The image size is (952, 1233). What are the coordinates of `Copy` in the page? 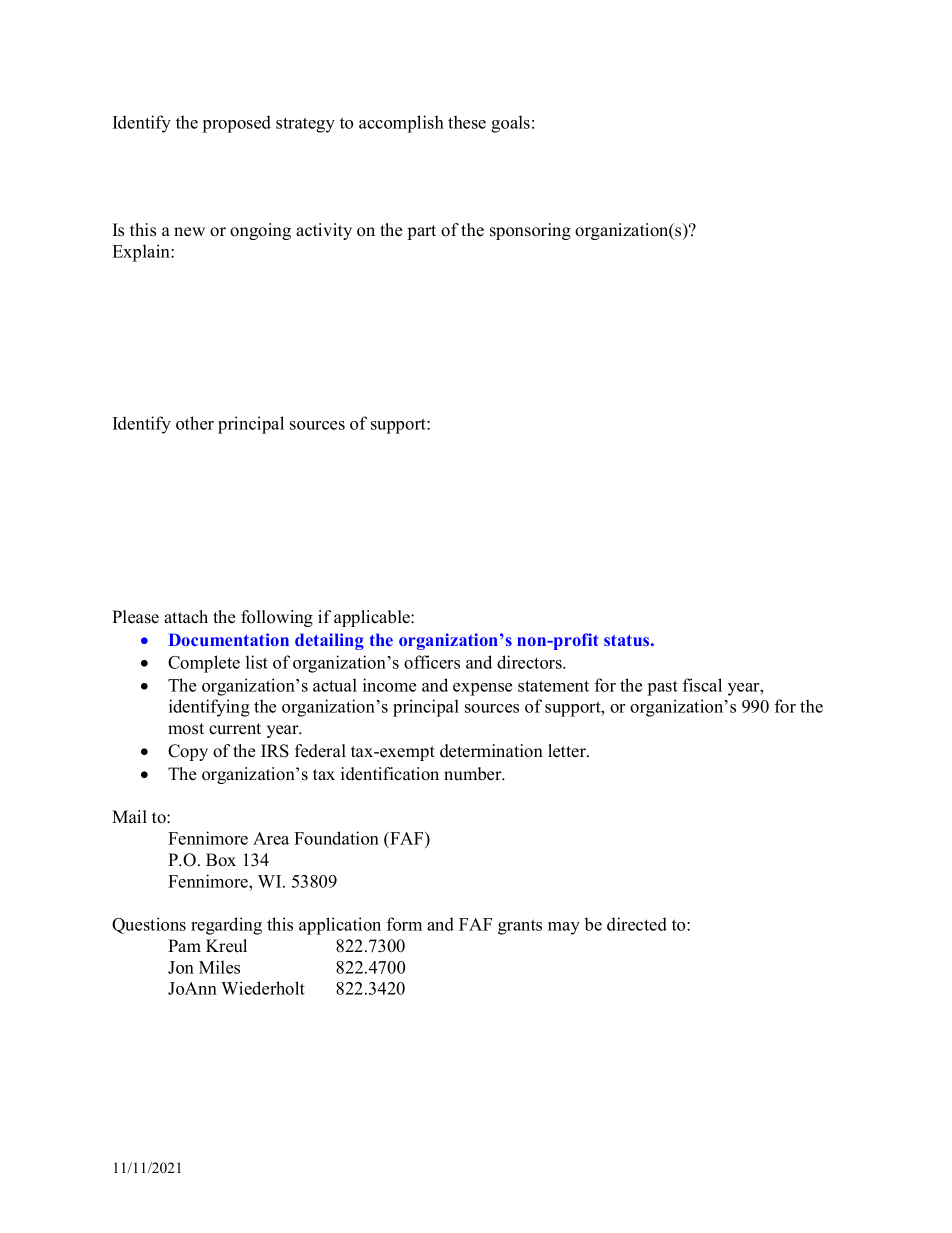 It's located at (188, 752).
